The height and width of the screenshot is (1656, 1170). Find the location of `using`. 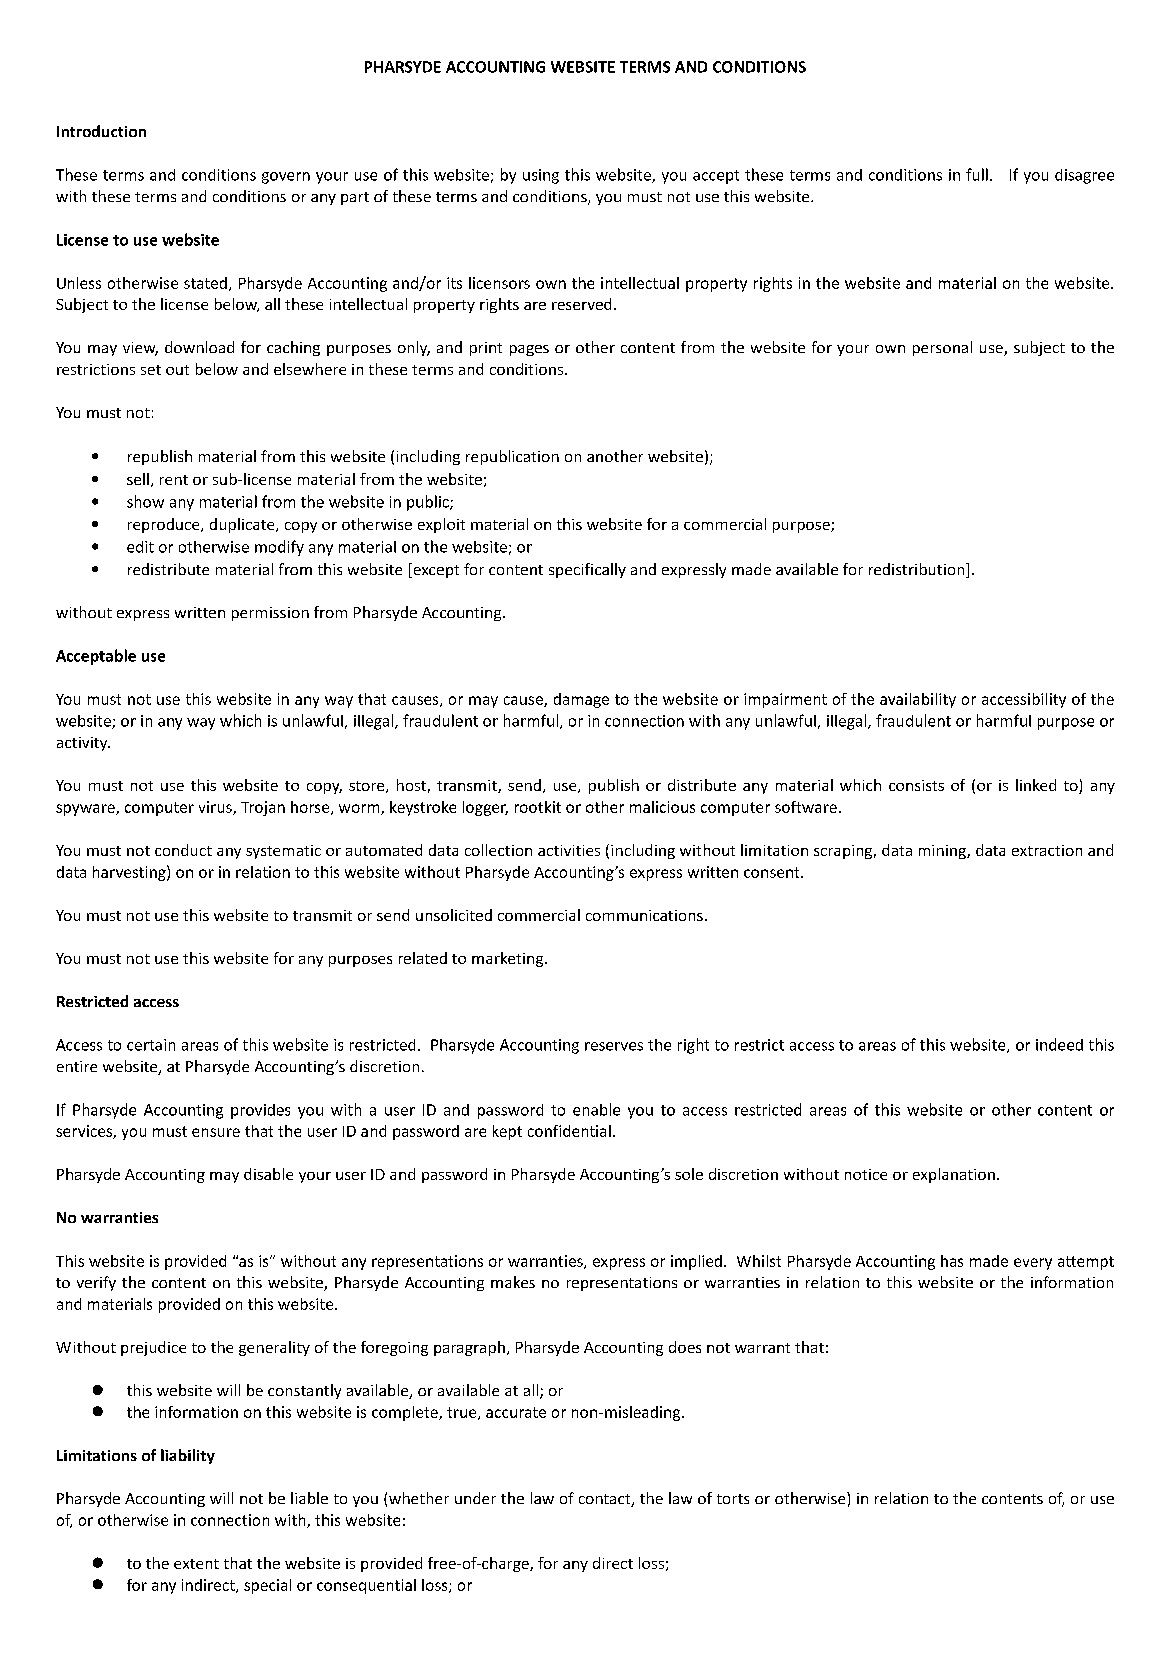

using is located at coordinates (541, 176).
